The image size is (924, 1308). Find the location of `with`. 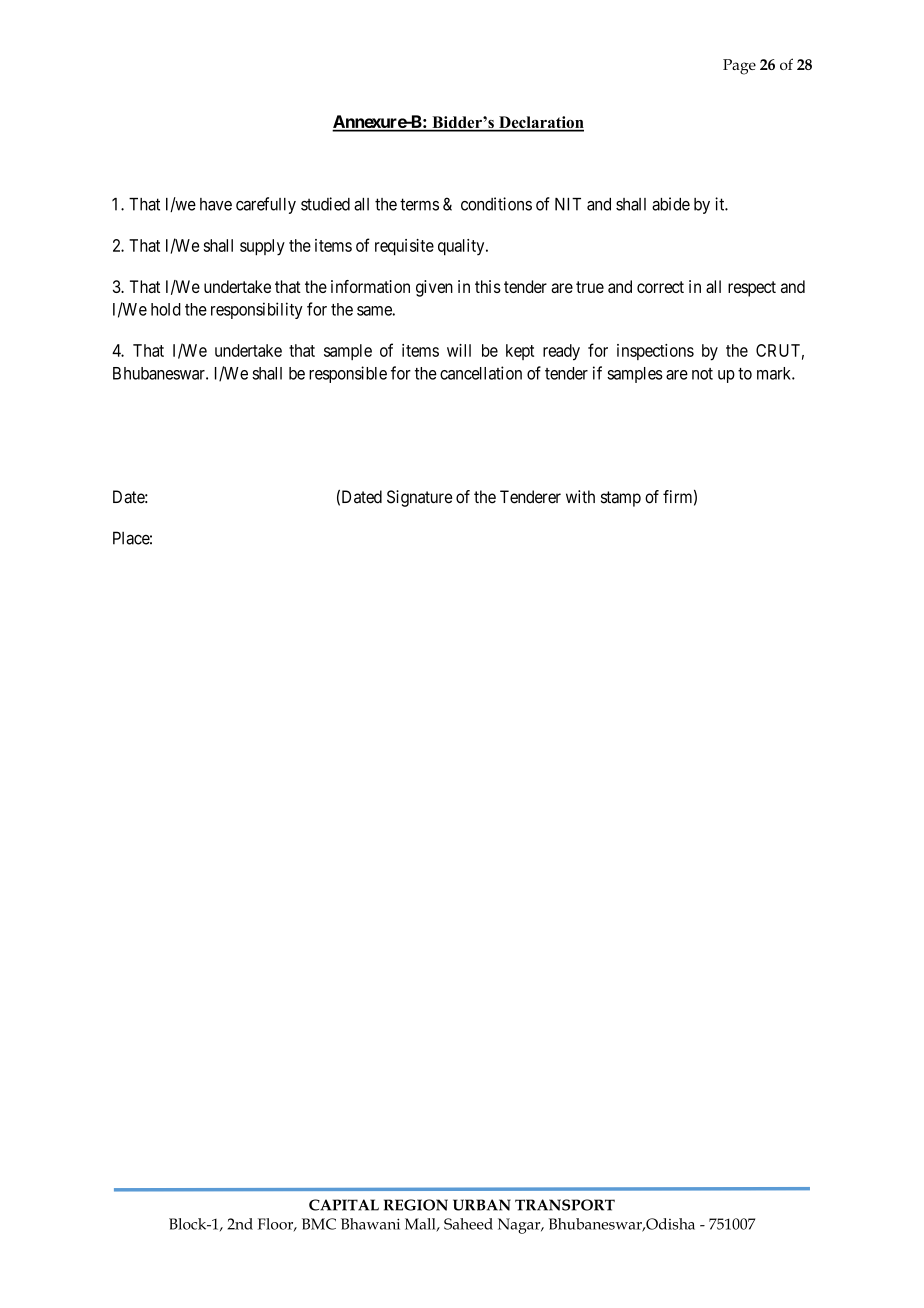

with is located at coordinates (580, 496).
